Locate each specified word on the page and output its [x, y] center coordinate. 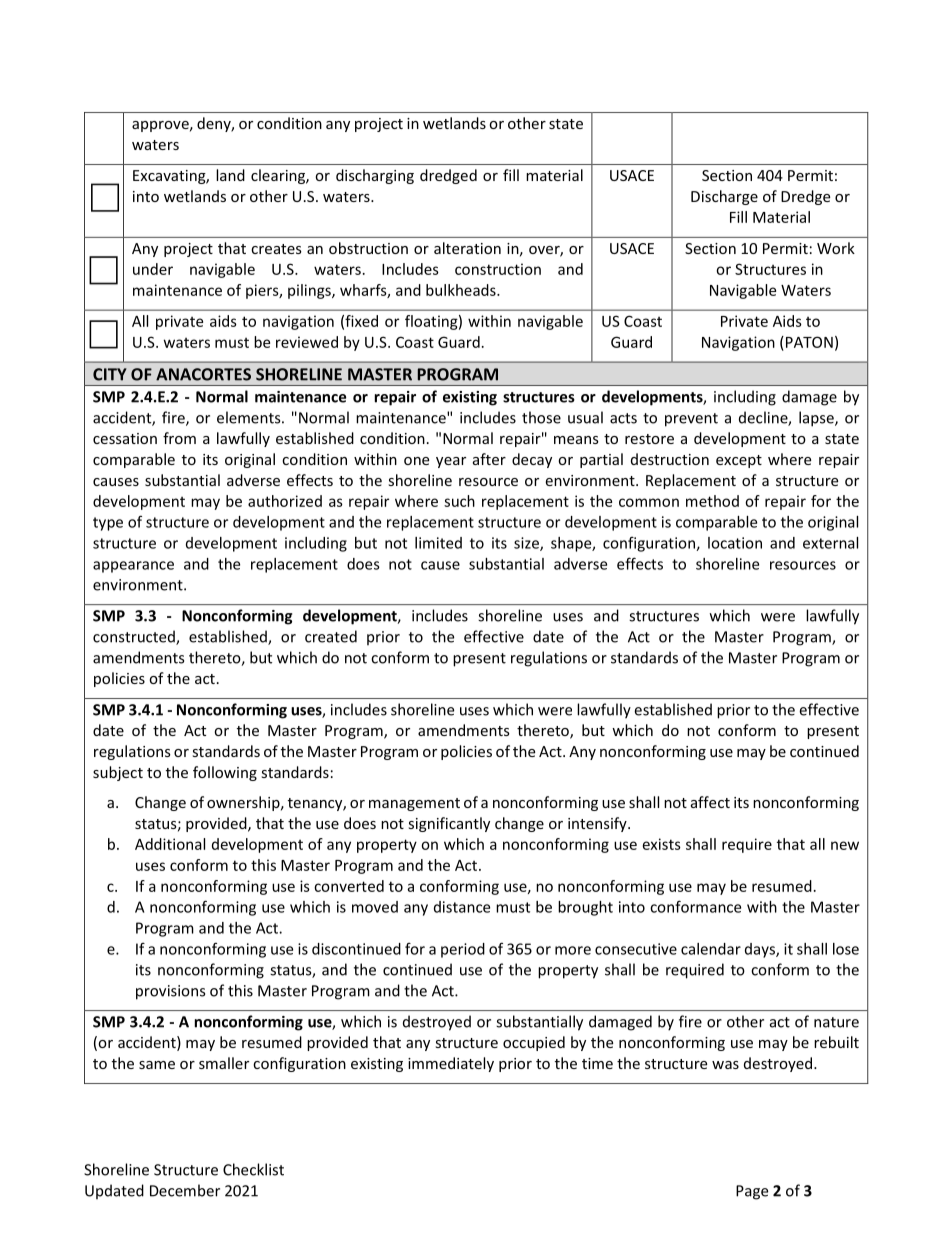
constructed [135, 637]
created [331, 636]
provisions [170, 992]
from [179, 438]
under [153, 269]
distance [462, 907]
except [739, 461]
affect [710, 802]
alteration [467, 248]
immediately [451, 1064]
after [489, 459]
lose [846, 949]
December [185, 1190]
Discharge [724, 197]
